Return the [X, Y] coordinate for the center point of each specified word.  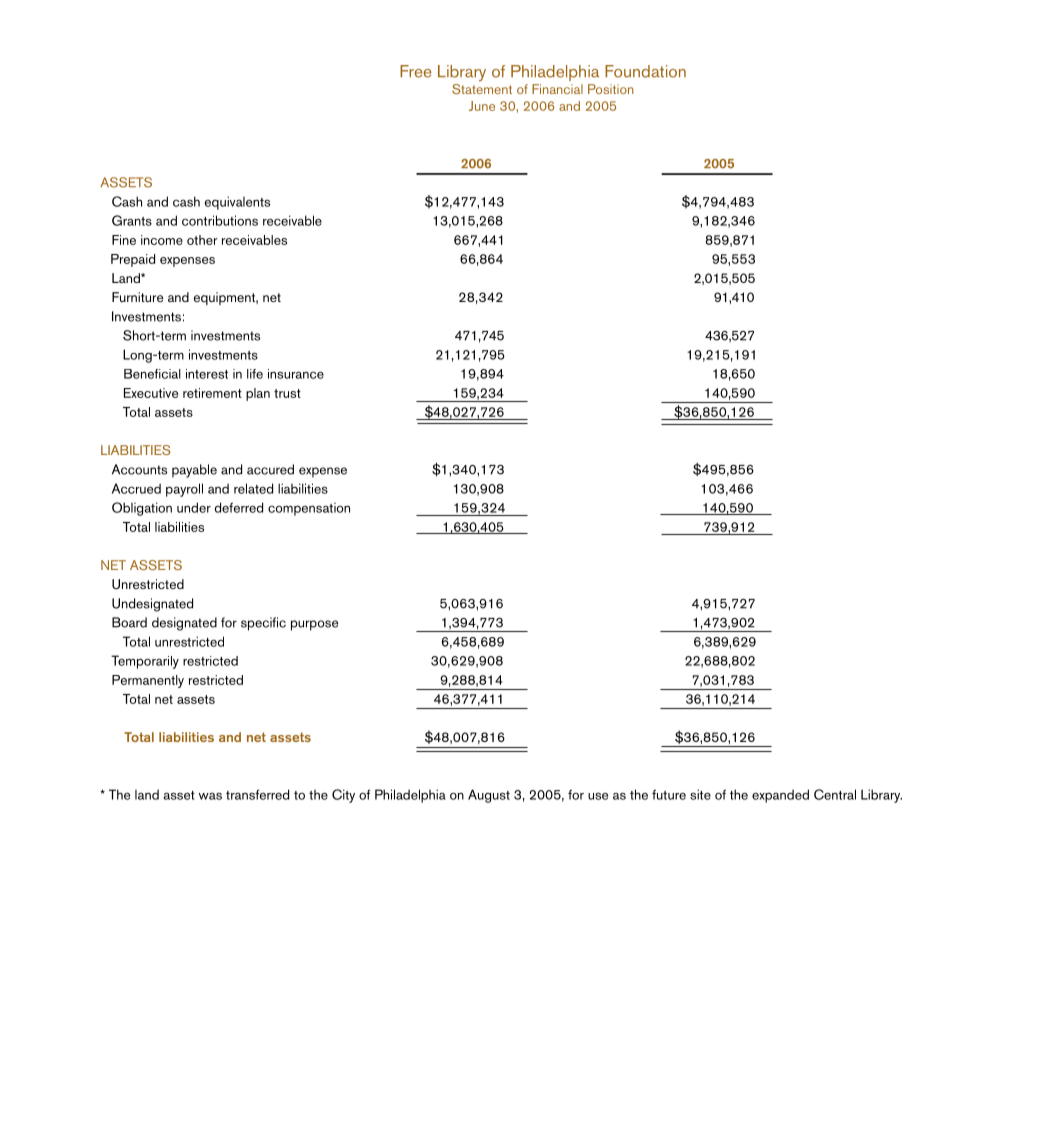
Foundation [645, 71]
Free [416, 71]
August [489, 796]
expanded [780, 796]
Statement [482, 89]
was [210, 796]
